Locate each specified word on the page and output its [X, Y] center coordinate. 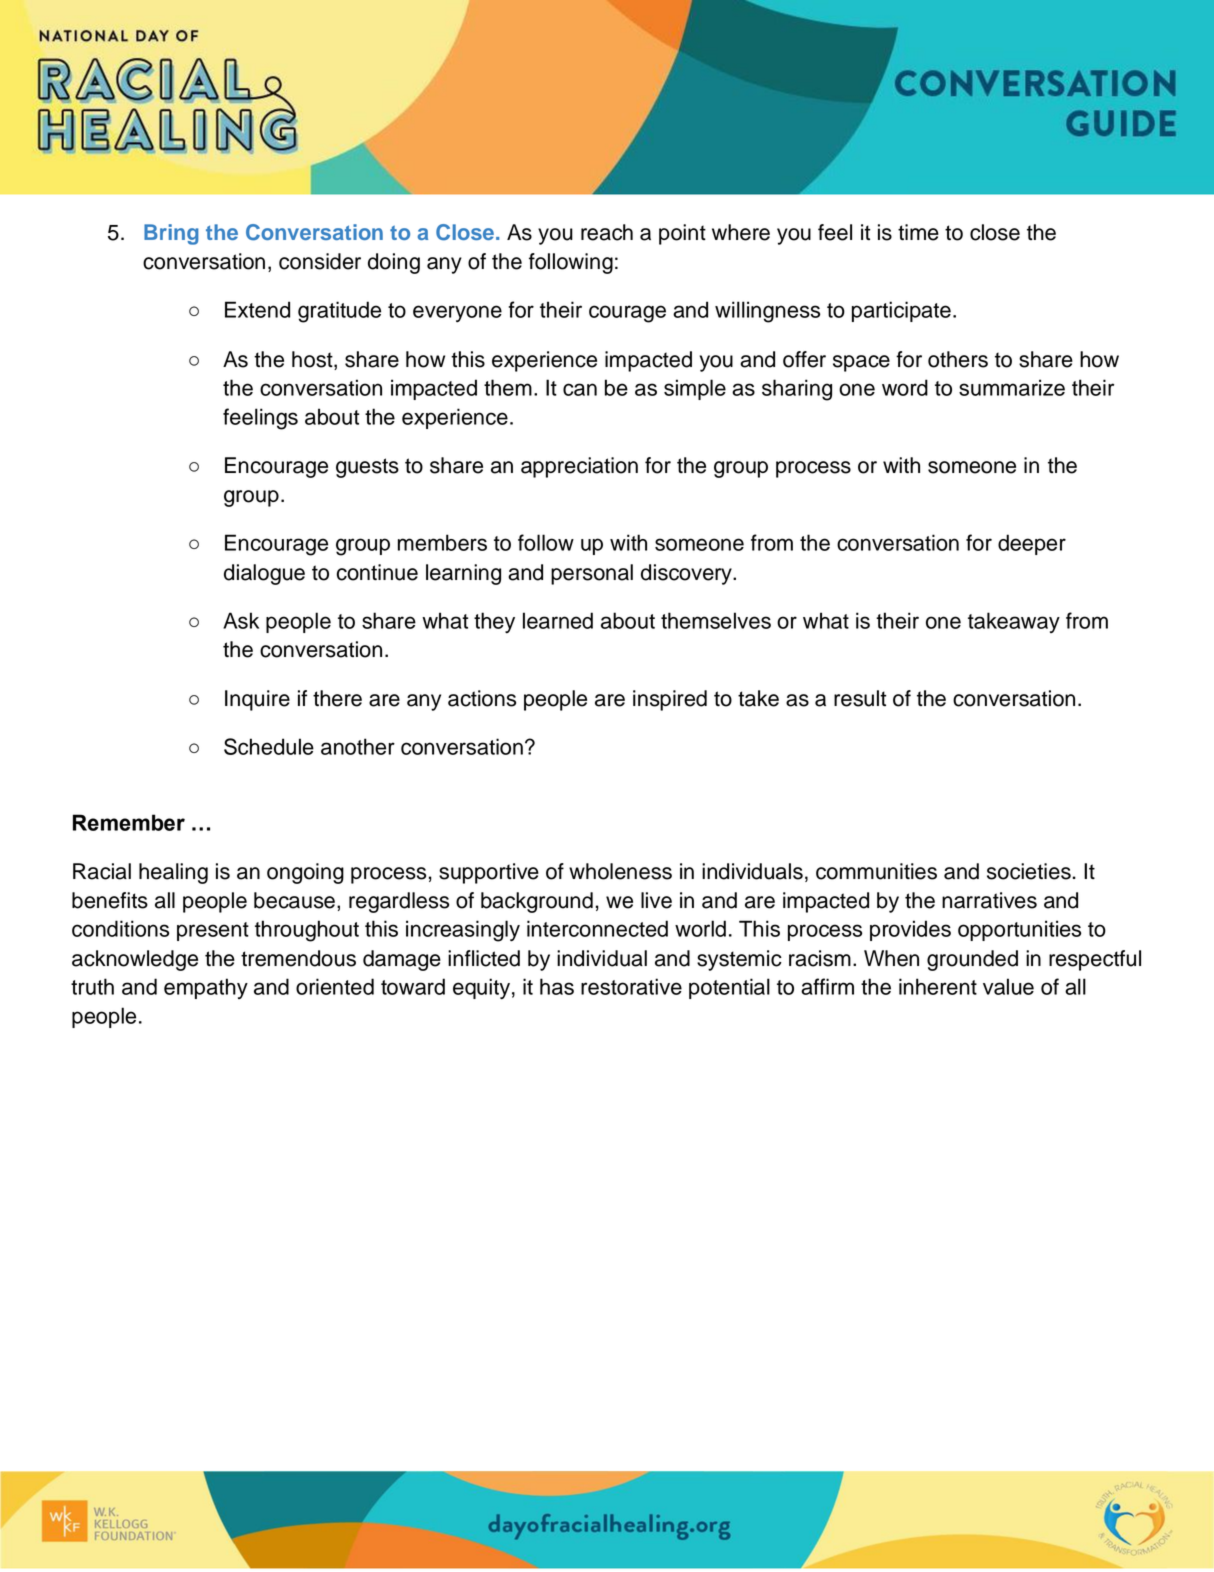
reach [607, 232]
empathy [206, 988]
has [557, 986]
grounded [972, 960]
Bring [171, 234]
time [918, 232]
